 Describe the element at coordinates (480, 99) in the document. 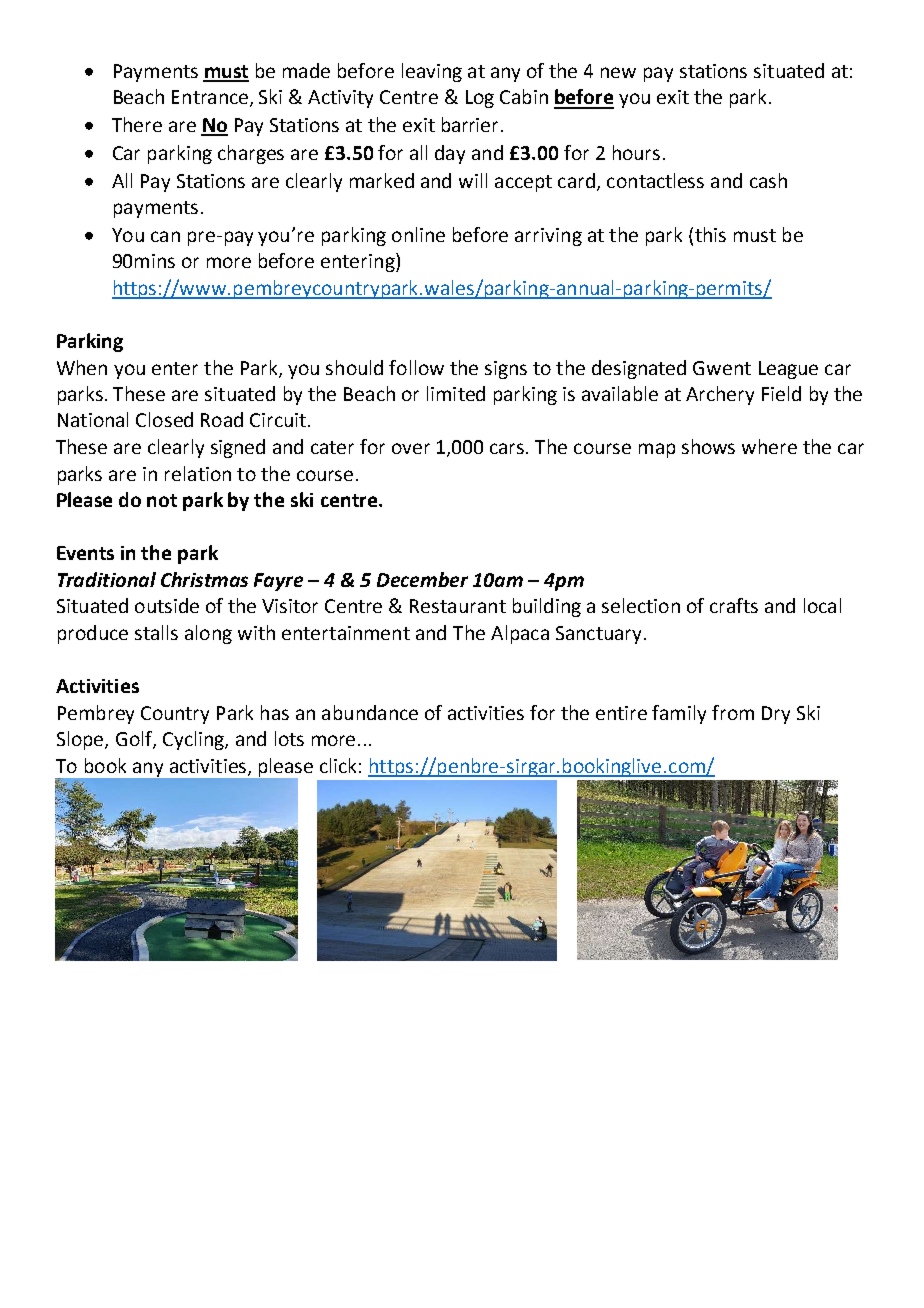

I see `Log` at that location.
